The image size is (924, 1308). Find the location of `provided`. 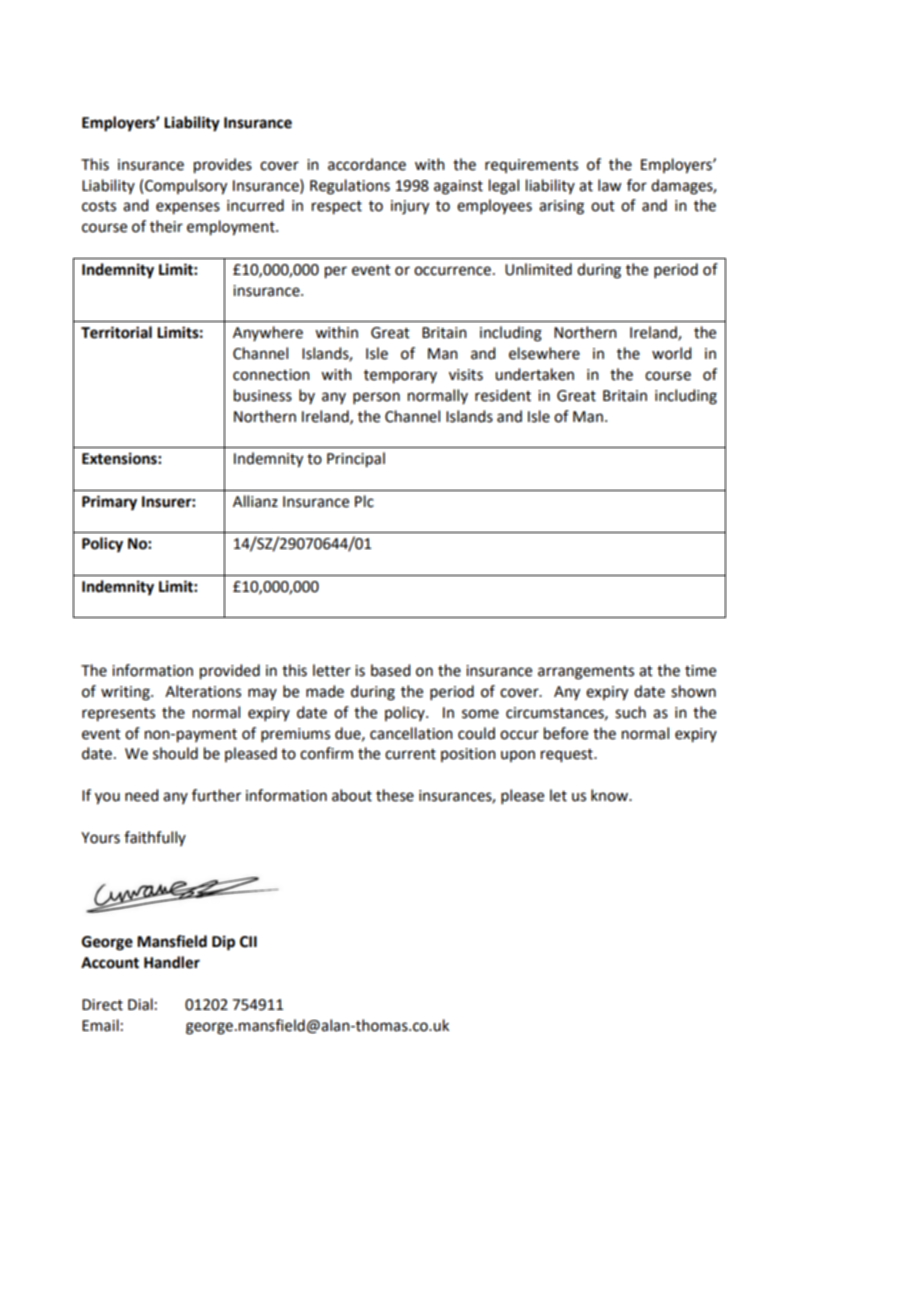

provided is located at coordinates (230, 672).
